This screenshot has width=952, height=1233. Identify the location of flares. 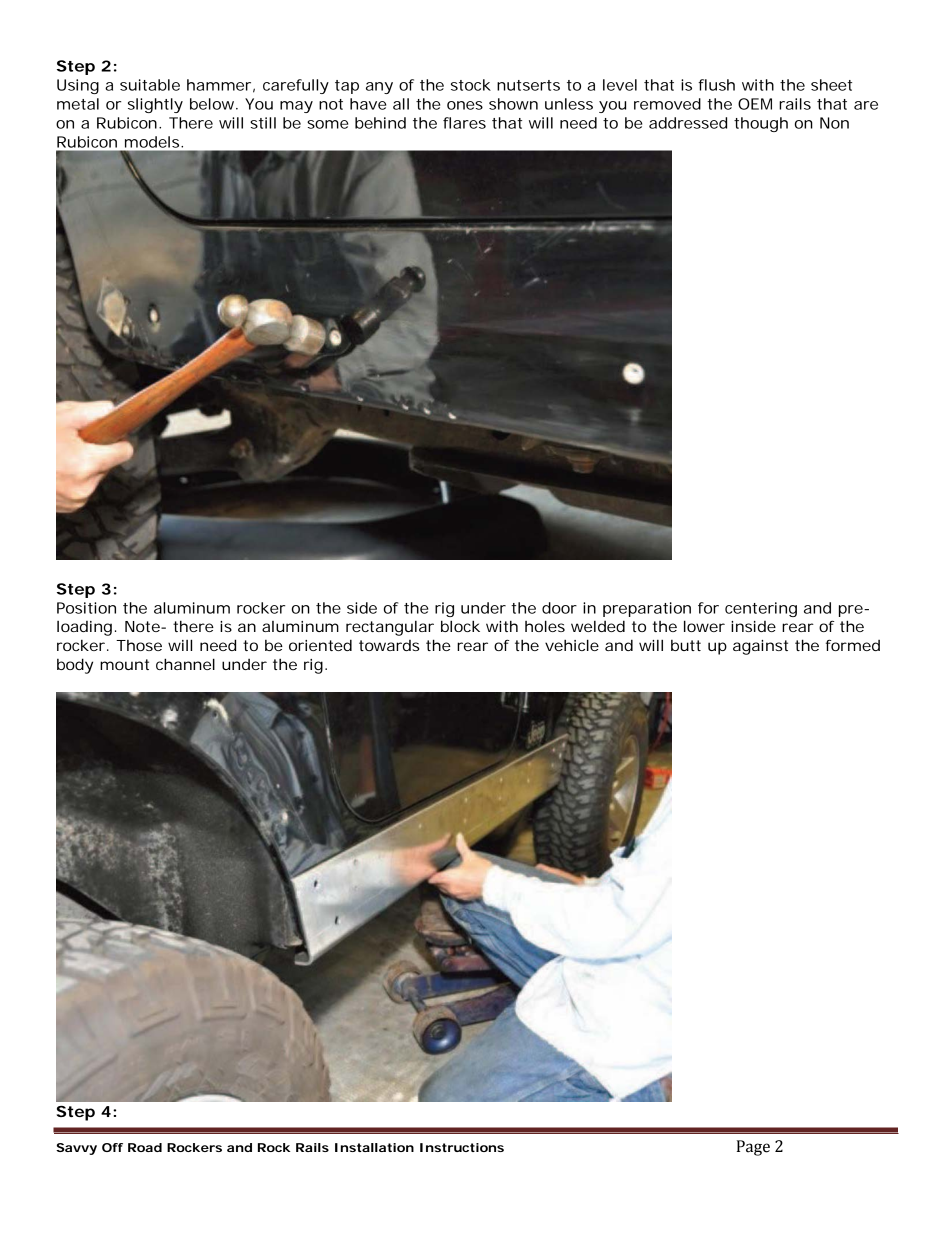
(464, 123).
